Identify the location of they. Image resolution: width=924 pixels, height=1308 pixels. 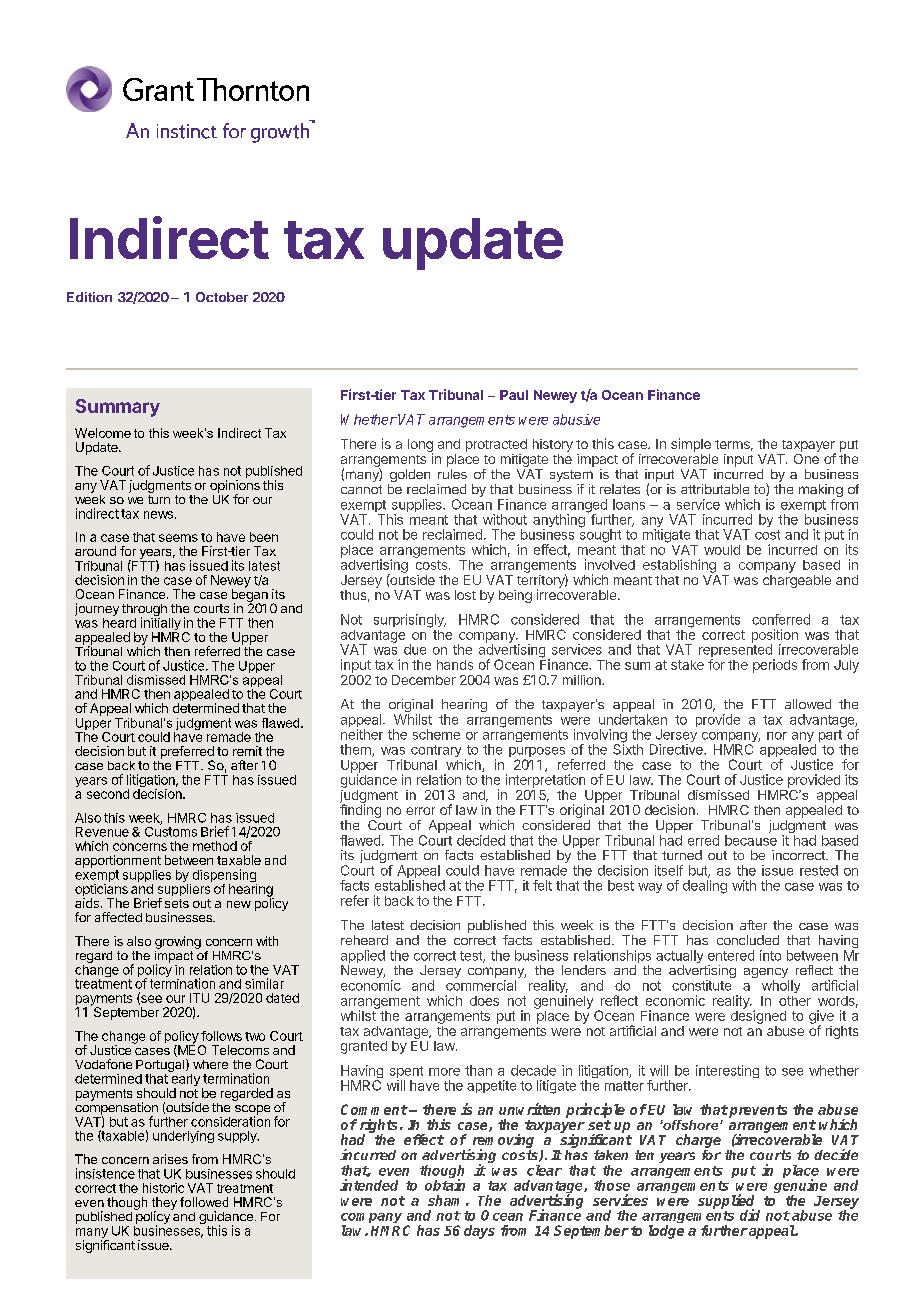
(164, 1204).
